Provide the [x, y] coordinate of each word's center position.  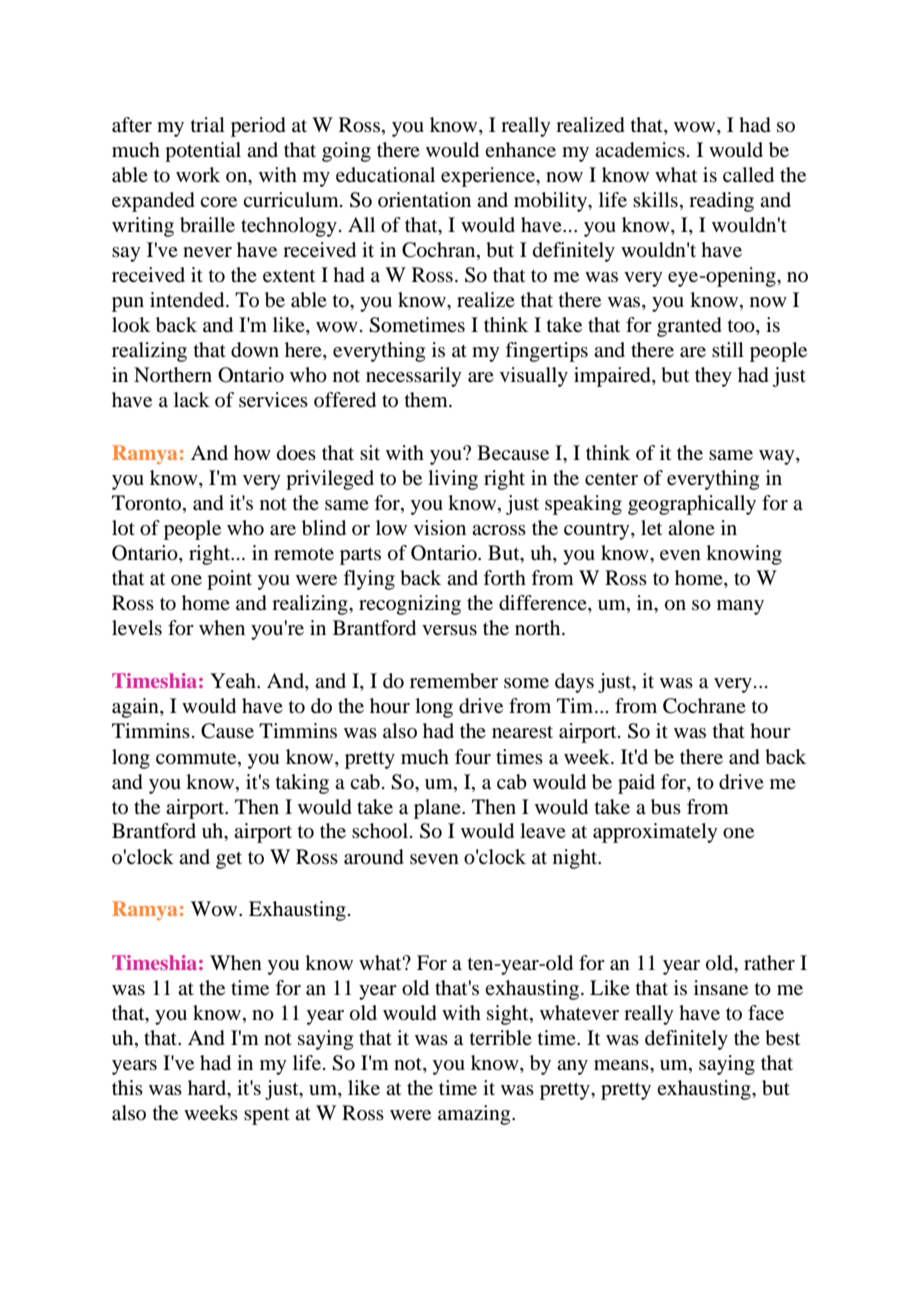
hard [208, 1087]
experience [489, 177]
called [748, 175]
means [622, 1065]
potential [203, 152]
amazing [475, 1115]
